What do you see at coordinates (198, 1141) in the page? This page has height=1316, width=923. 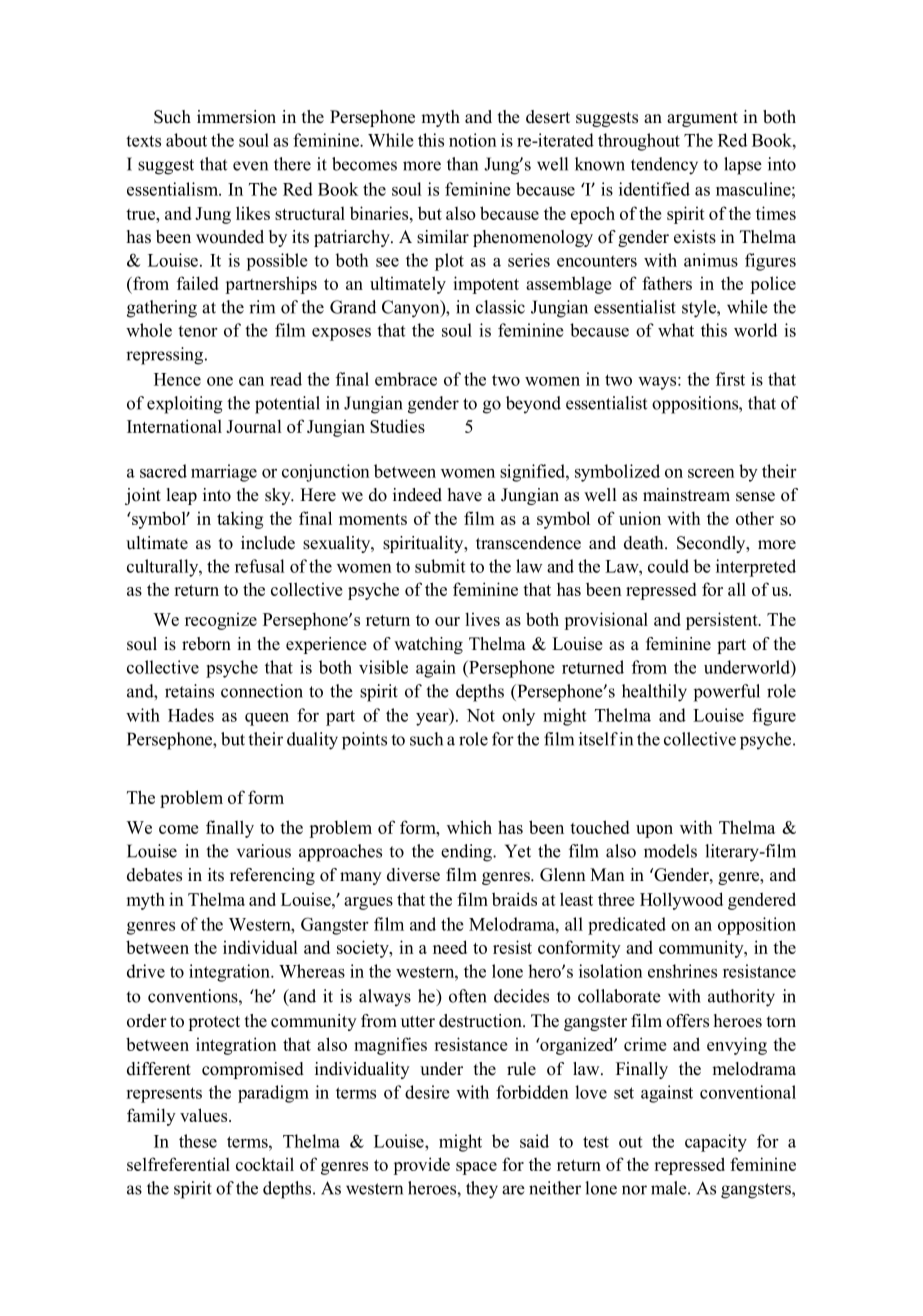 I see `these` at bounding box center [198, 1141].
